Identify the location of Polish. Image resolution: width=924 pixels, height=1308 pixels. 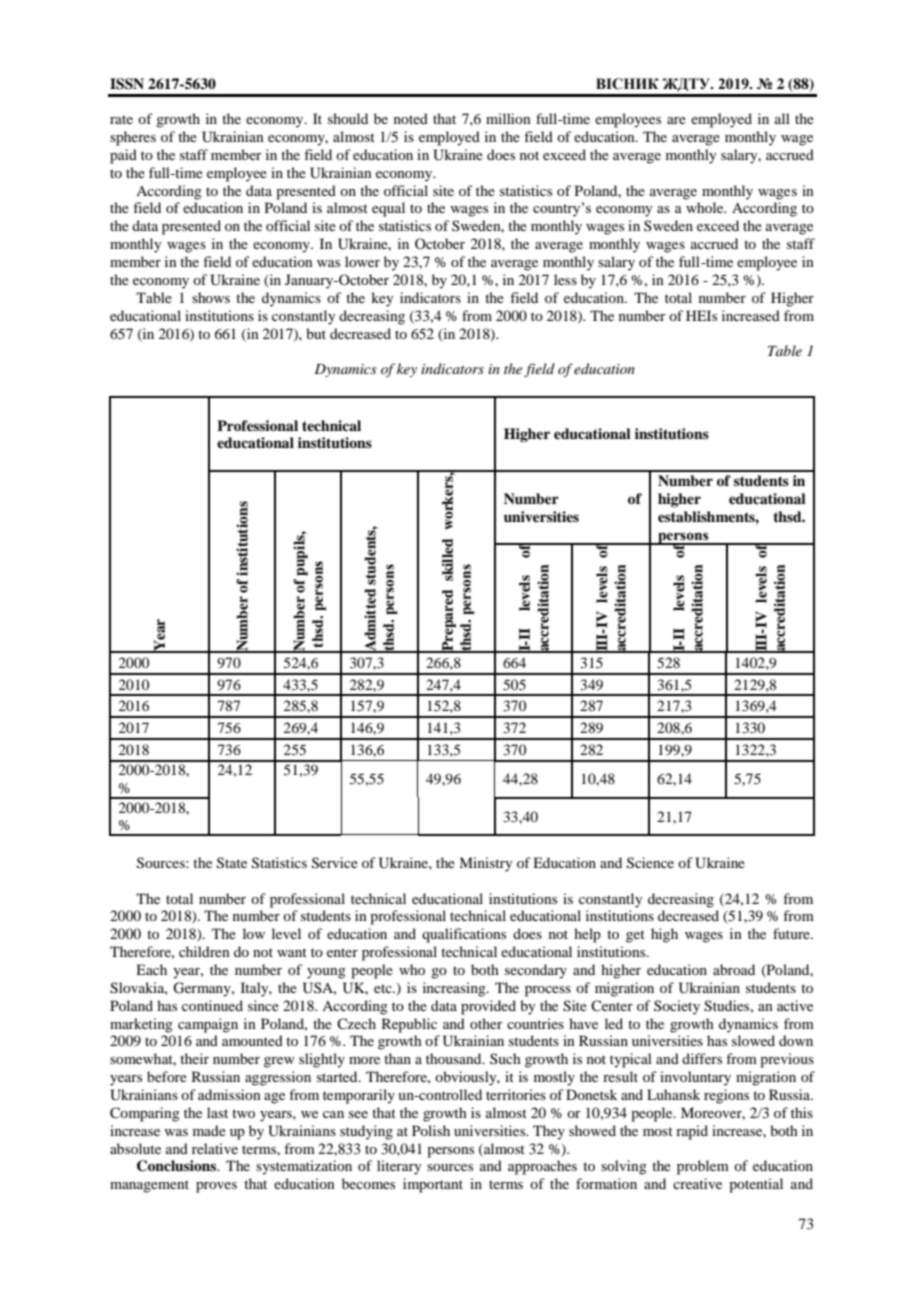
(431, 1130).
